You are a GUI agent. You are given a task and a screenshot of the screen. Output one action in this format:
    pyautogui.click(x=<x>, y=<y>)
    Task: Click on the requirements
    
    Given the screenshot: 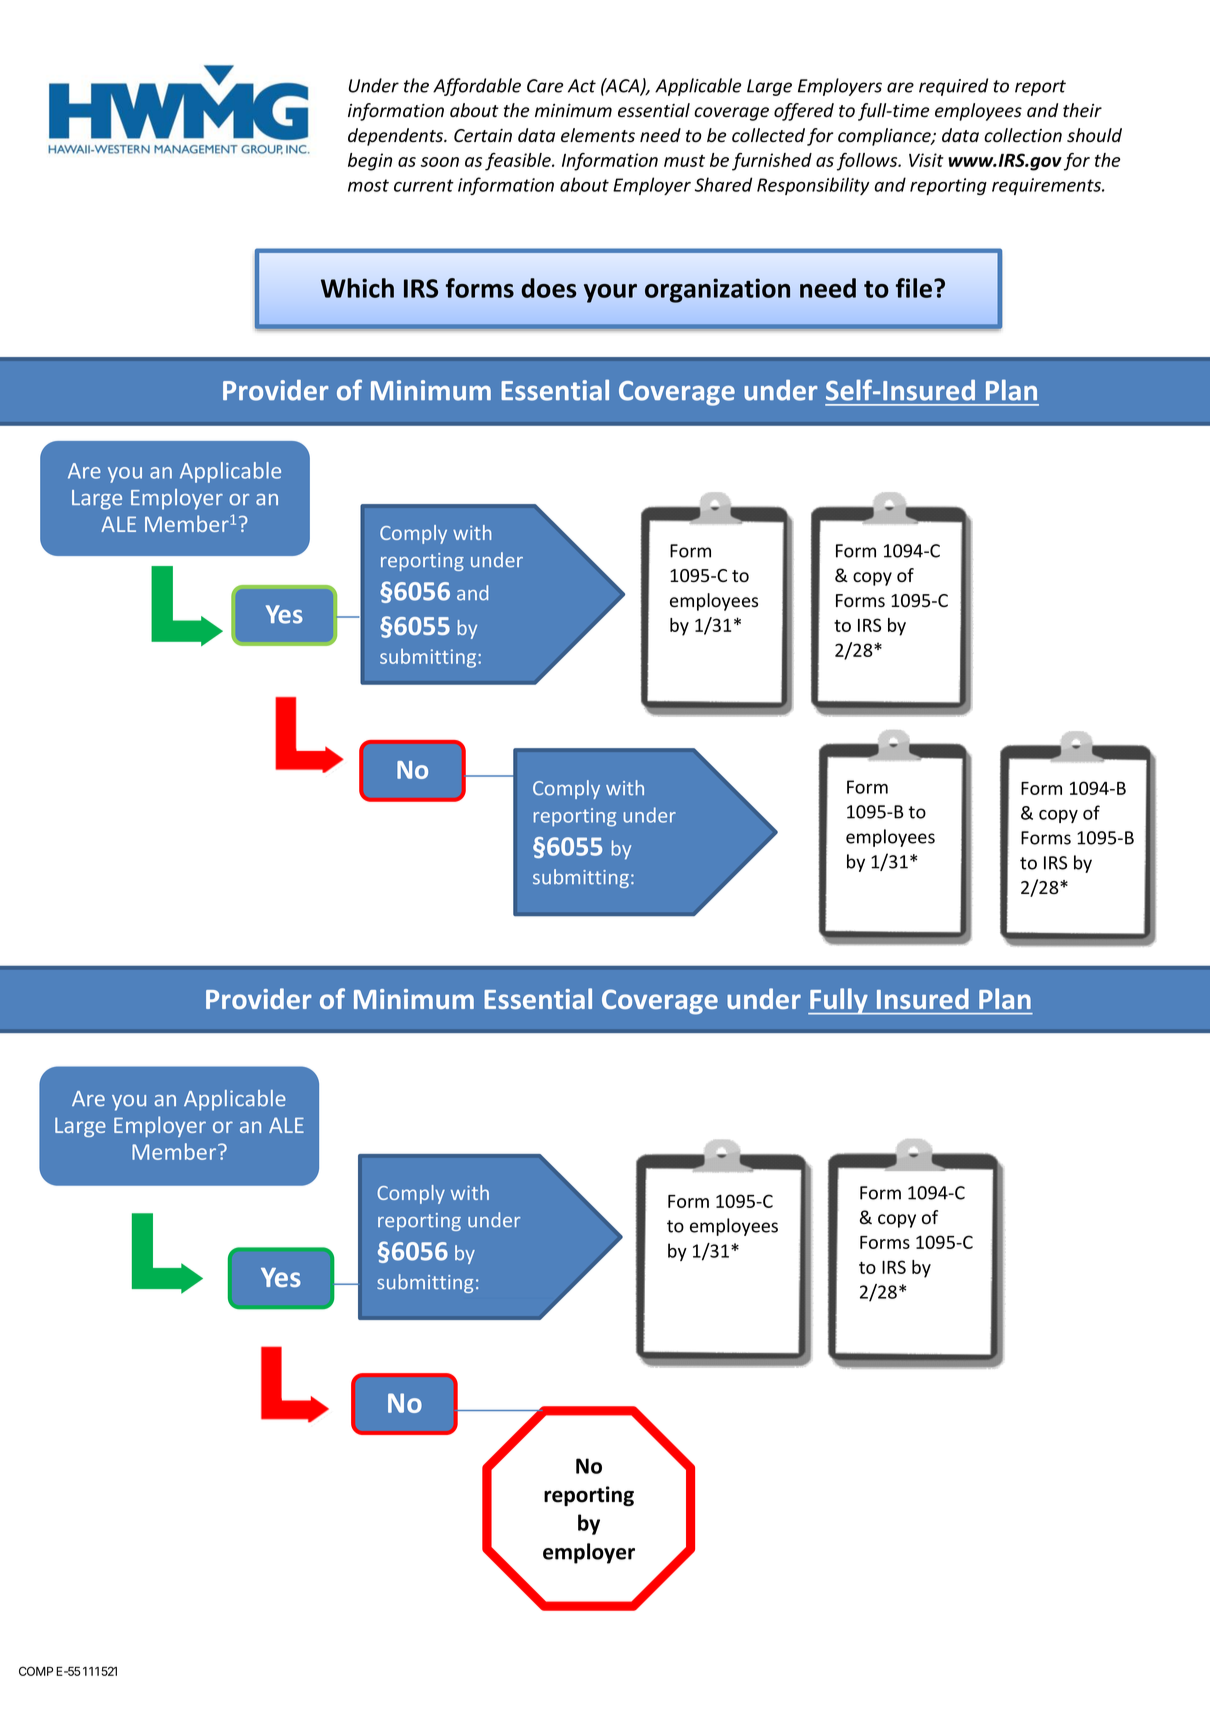 What is the action you would take?
    pyautogui.click(x=1047, y=186)
